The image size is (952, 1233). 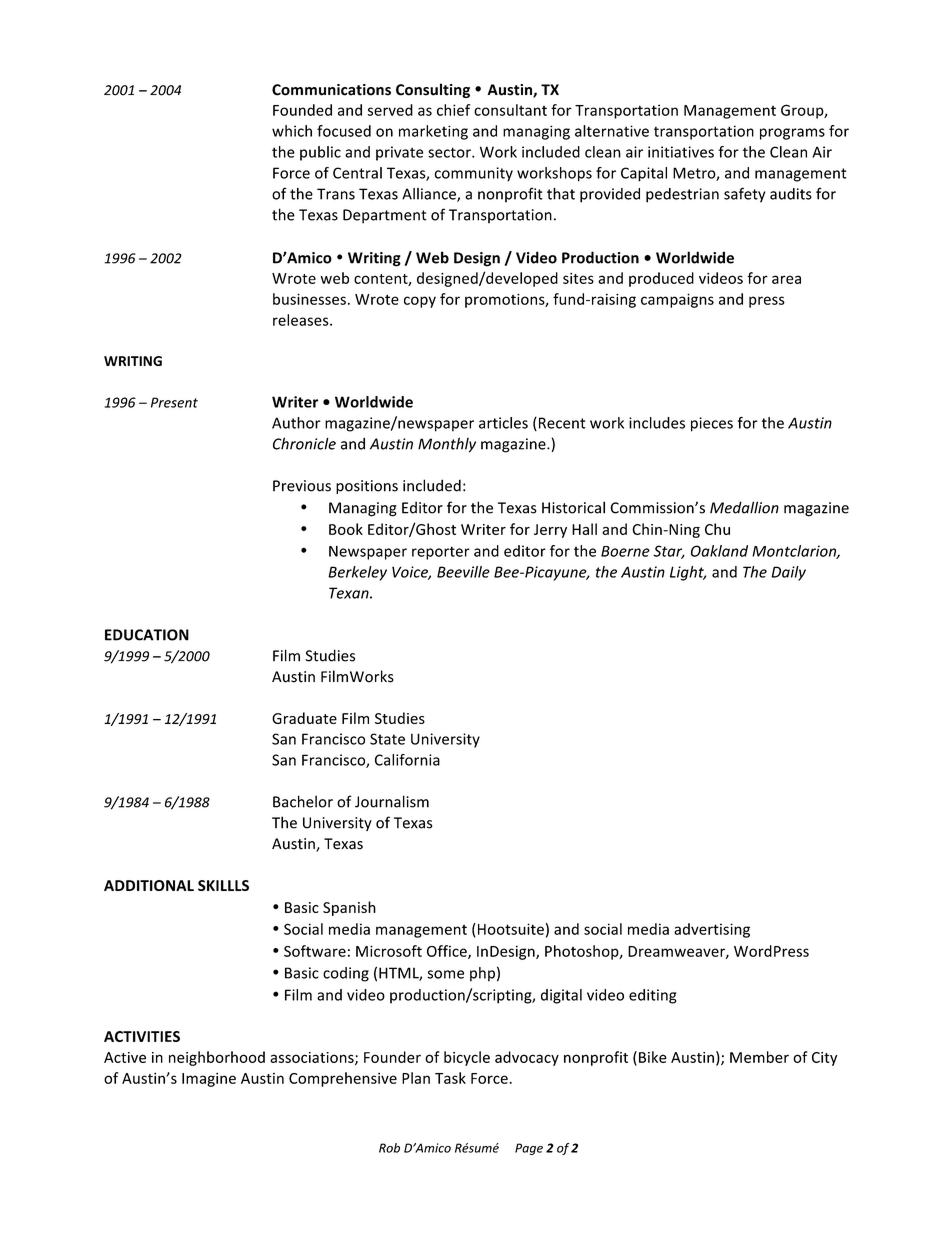 I want to click on California, so click(x=407, y=760).
